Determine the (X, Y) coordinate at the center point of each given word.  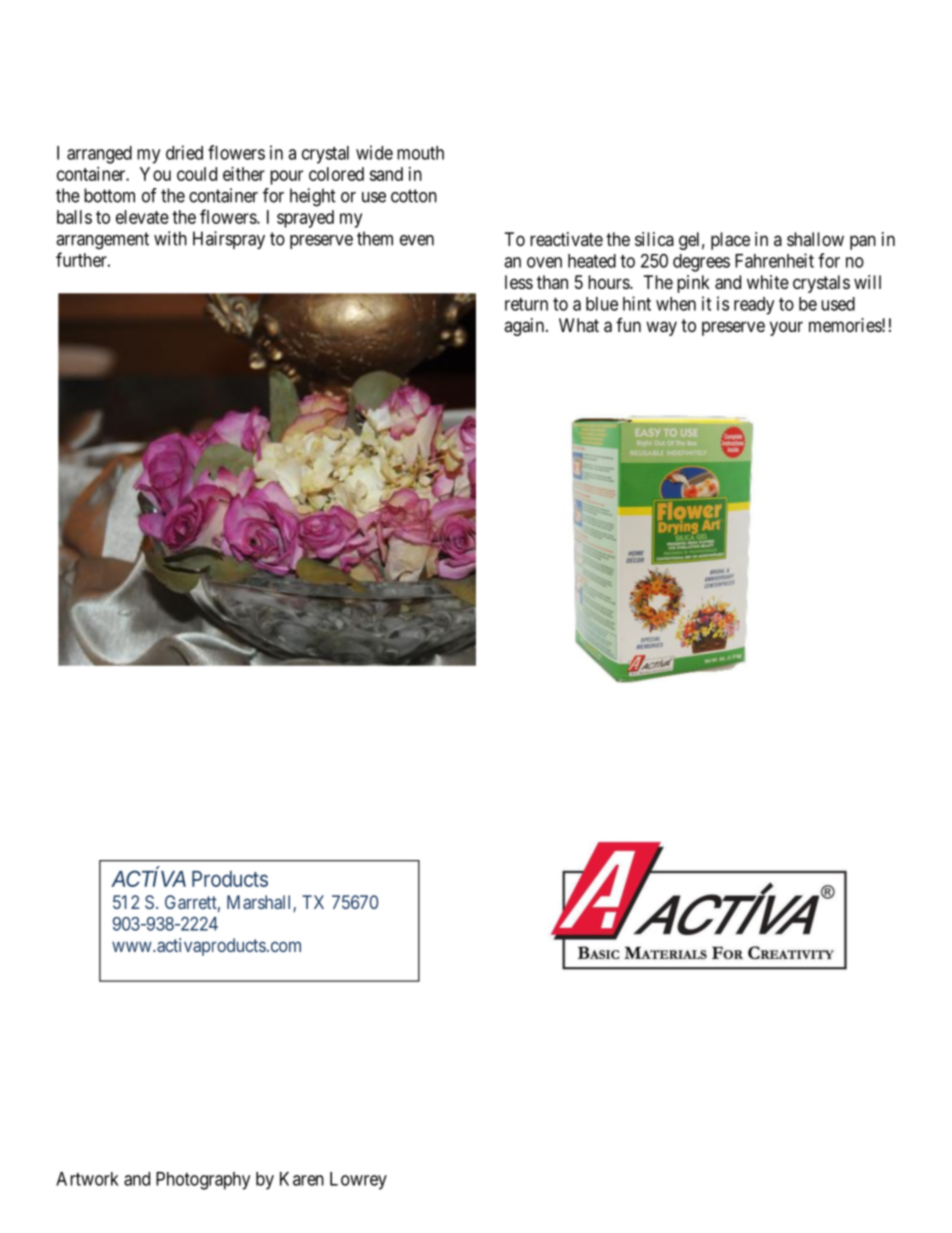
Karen (302, 1179)
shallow (815, 239)
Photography (203, 1181)
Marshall (260, 903)
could (197, 174)
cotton (414, 196)
